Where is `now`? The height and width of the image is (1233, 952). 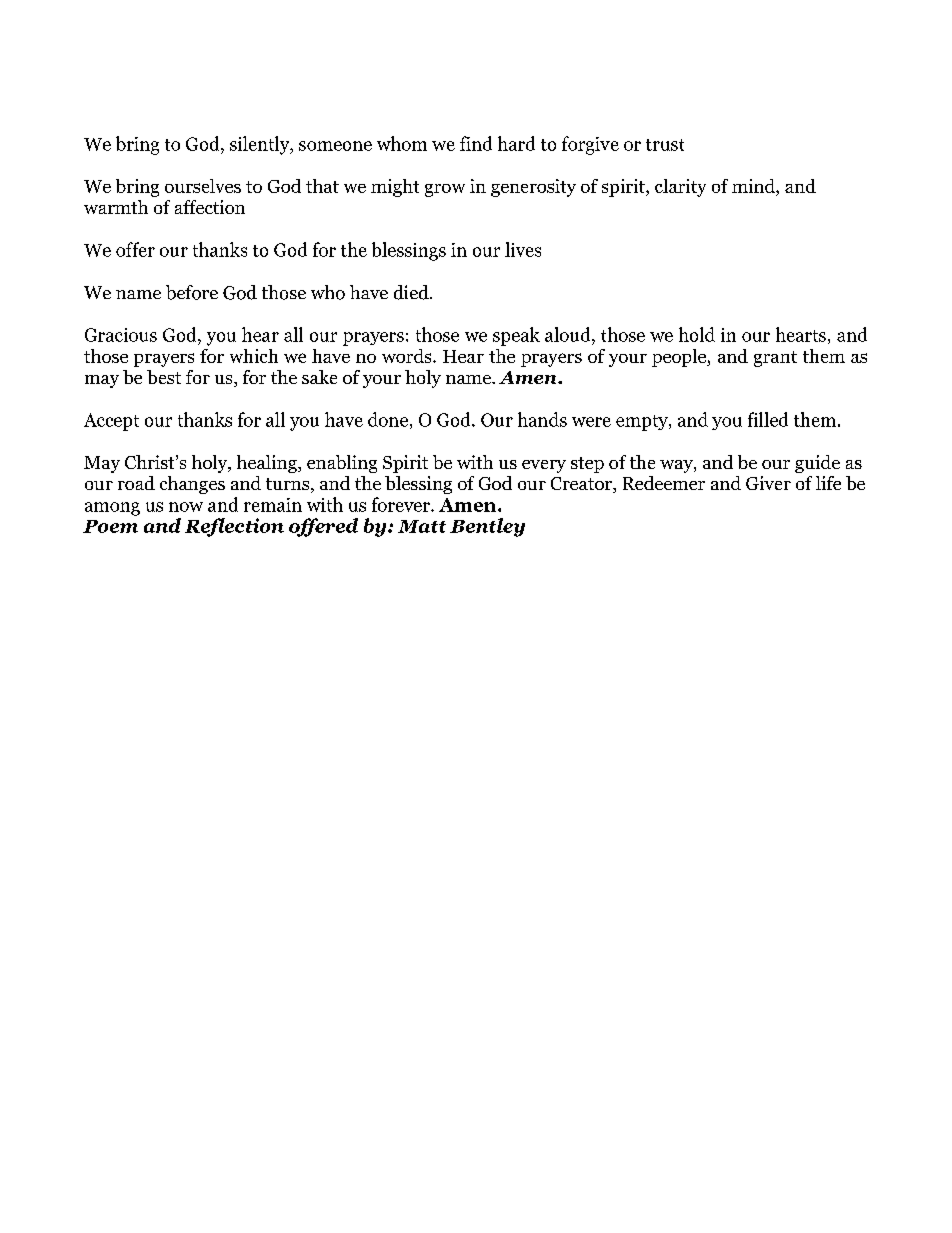
now is located at coordinates (186, 507).
